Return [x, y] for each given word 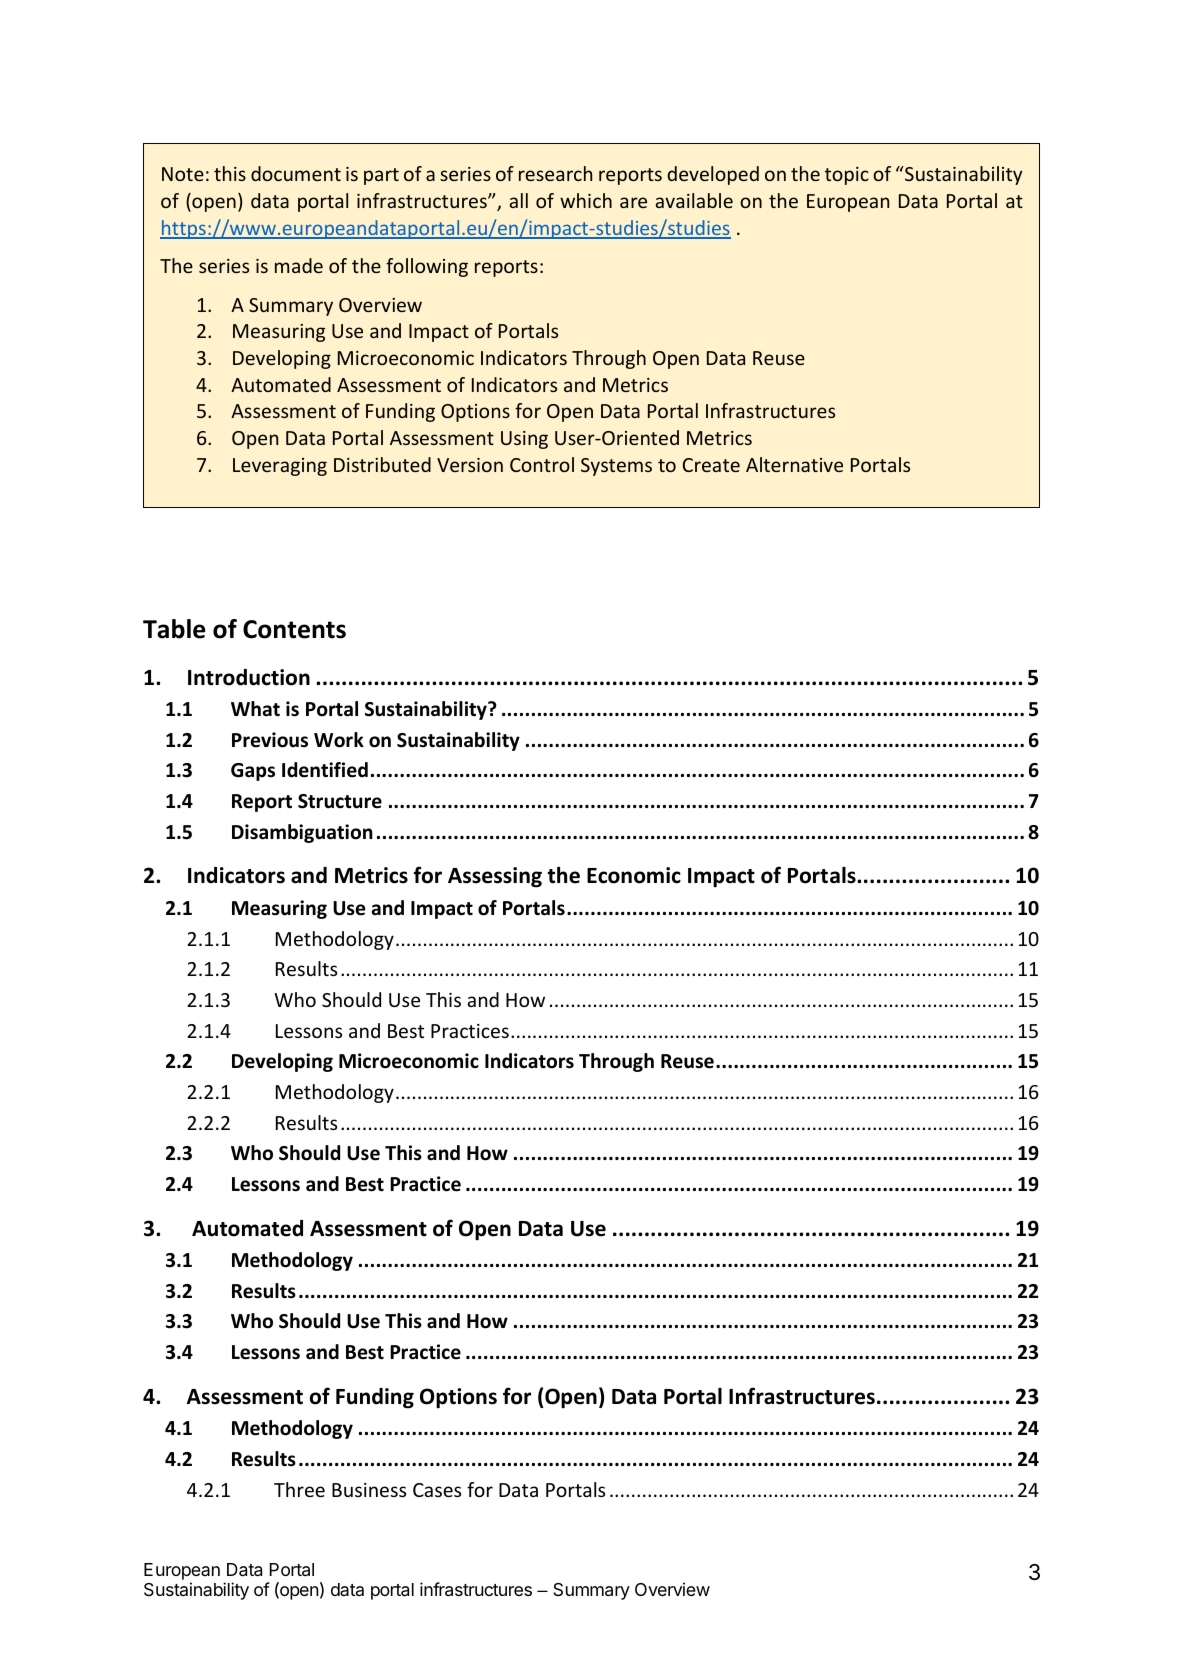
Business [369, 1490]
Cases [437, 1490]
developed [713, 175]
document [296, 173]
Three [299, 1489]
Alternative [794, 464]
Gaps [253, 772]
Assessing [495, 877]
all [518, 200]
